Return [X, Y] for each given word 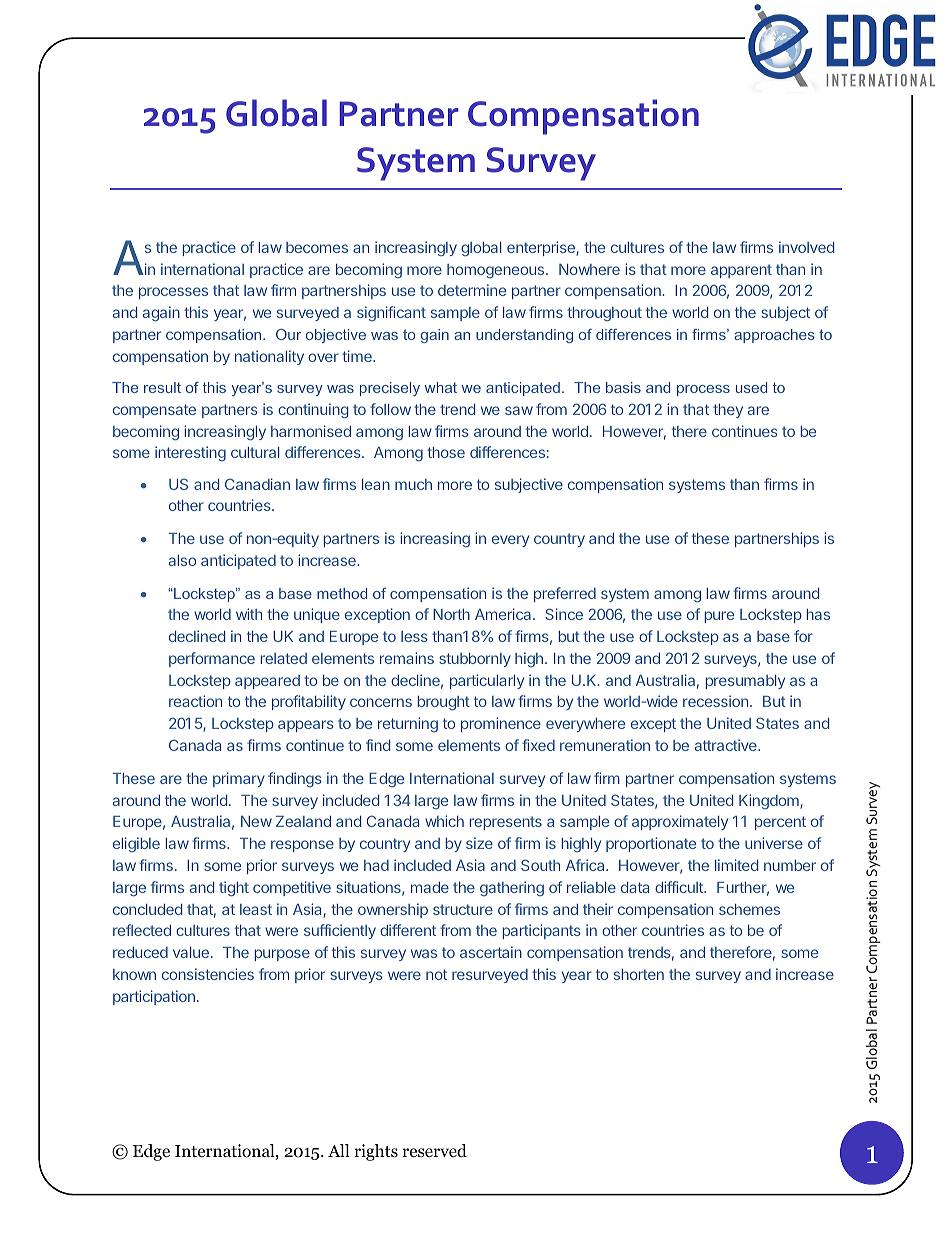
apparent [741, 271]
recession [715, 701]
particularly [487, 681]
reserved [434, 1151]
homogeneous [497, 271]
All [339, 1150]
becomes [317, 247]
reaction [195, 701]
